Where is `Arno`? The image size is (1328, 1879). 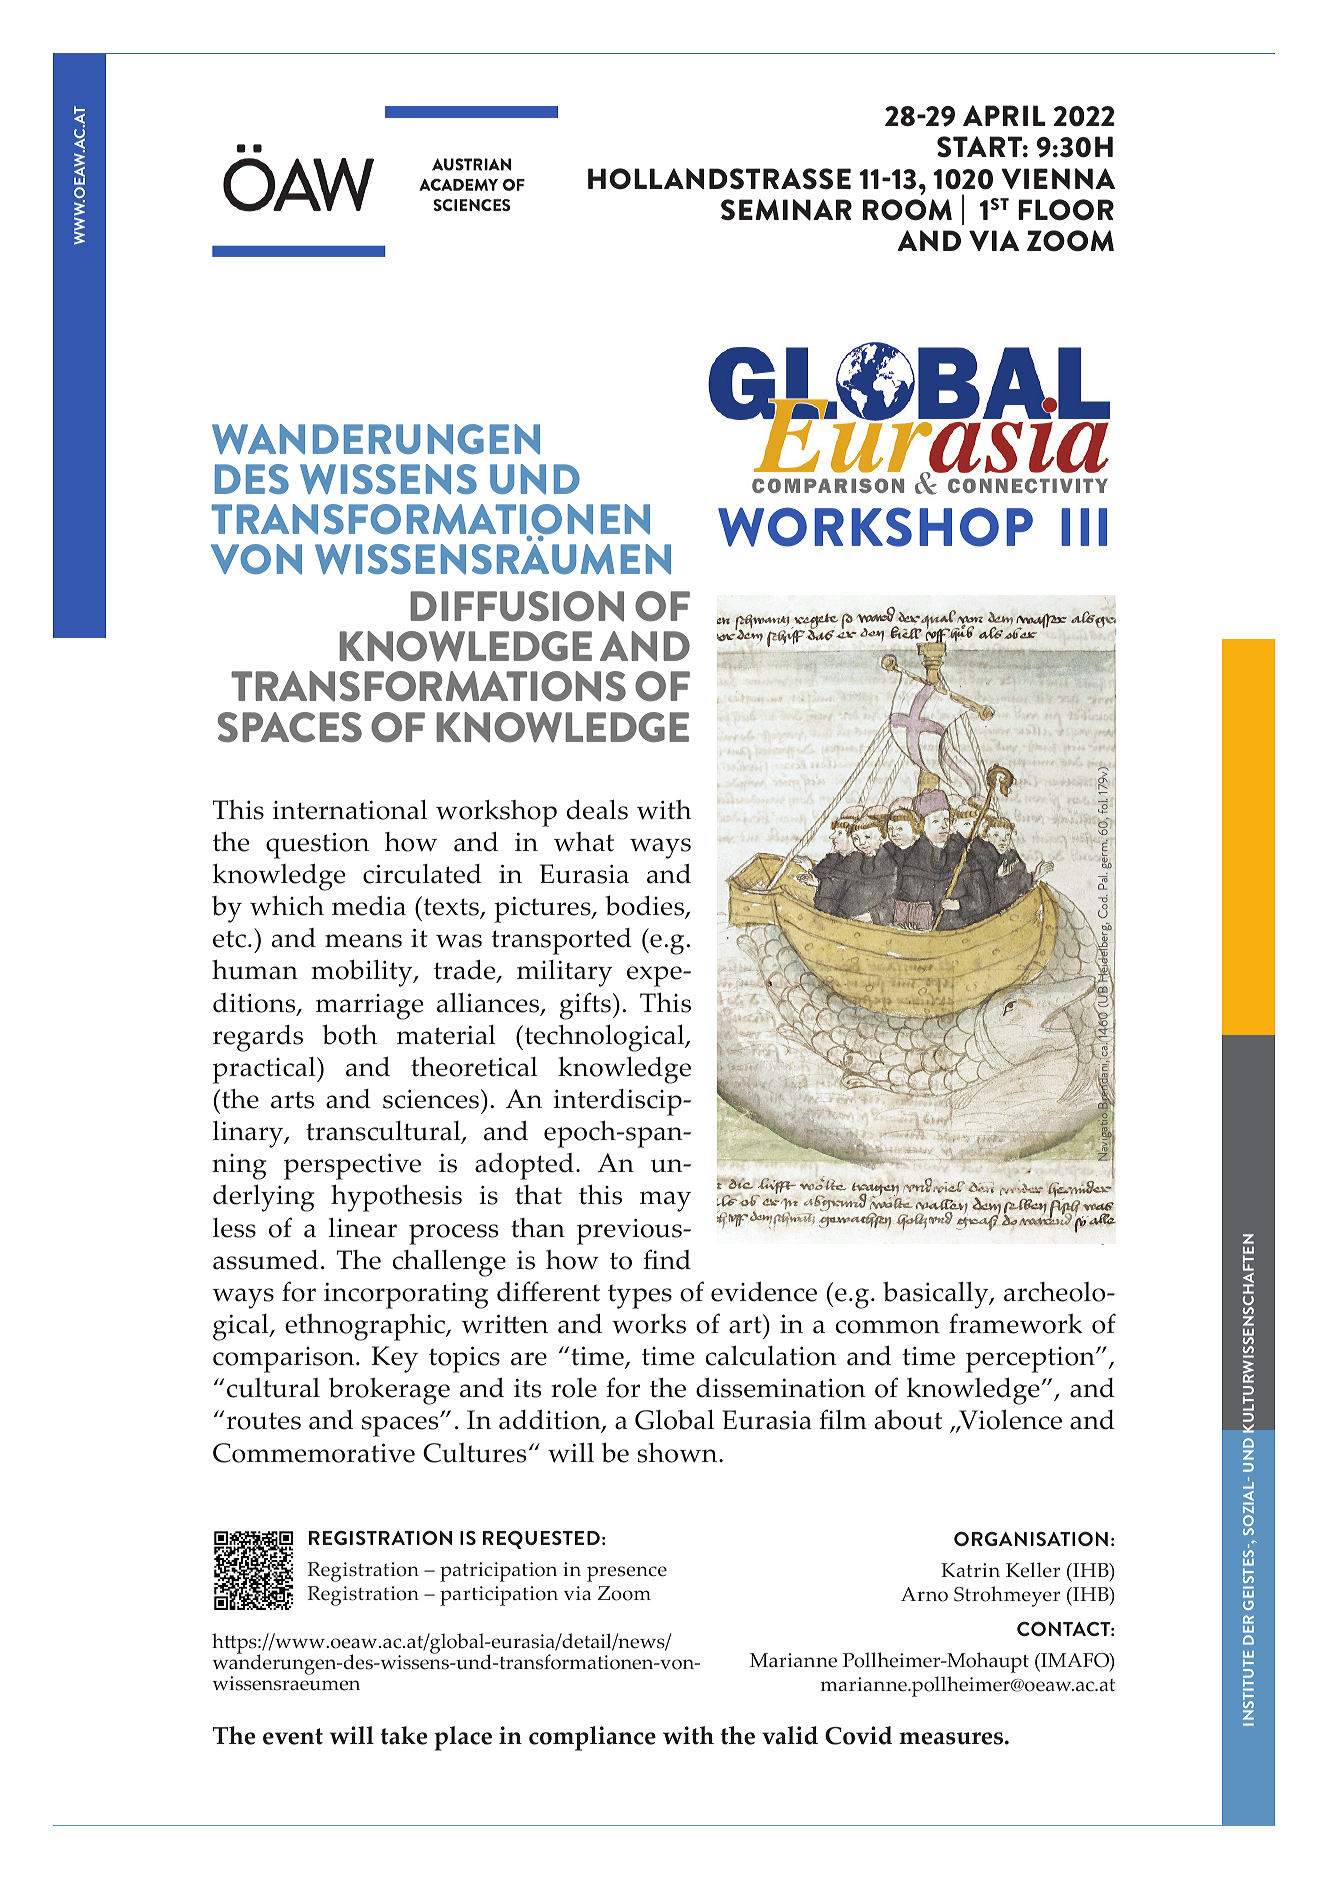
Arno is located at coordinates (924, 1594).
